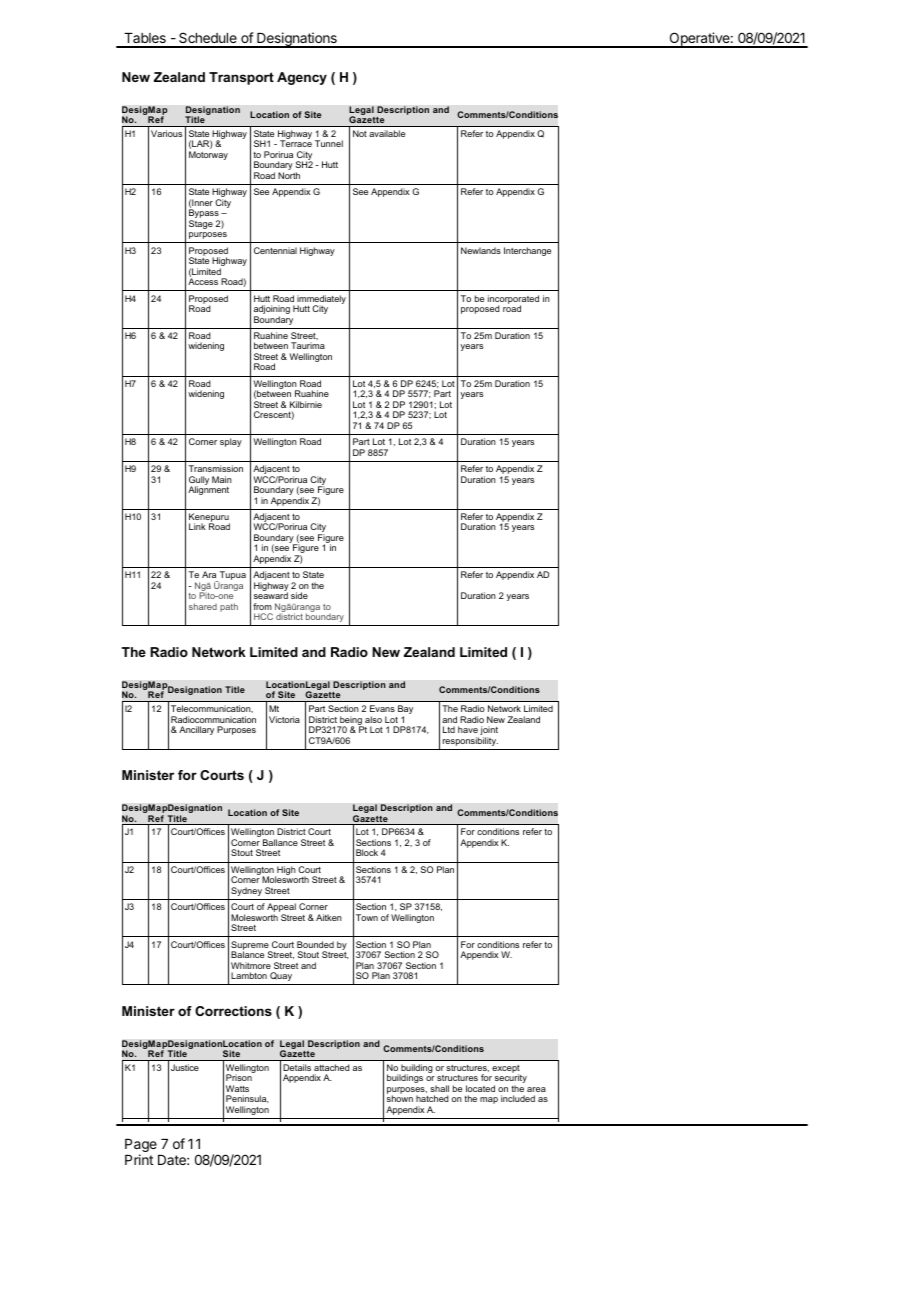 The width and height of the screenshot is (924, 1308). Describe the element at coordinates (468, 729) in the screenshot. I see `have` at that location.
